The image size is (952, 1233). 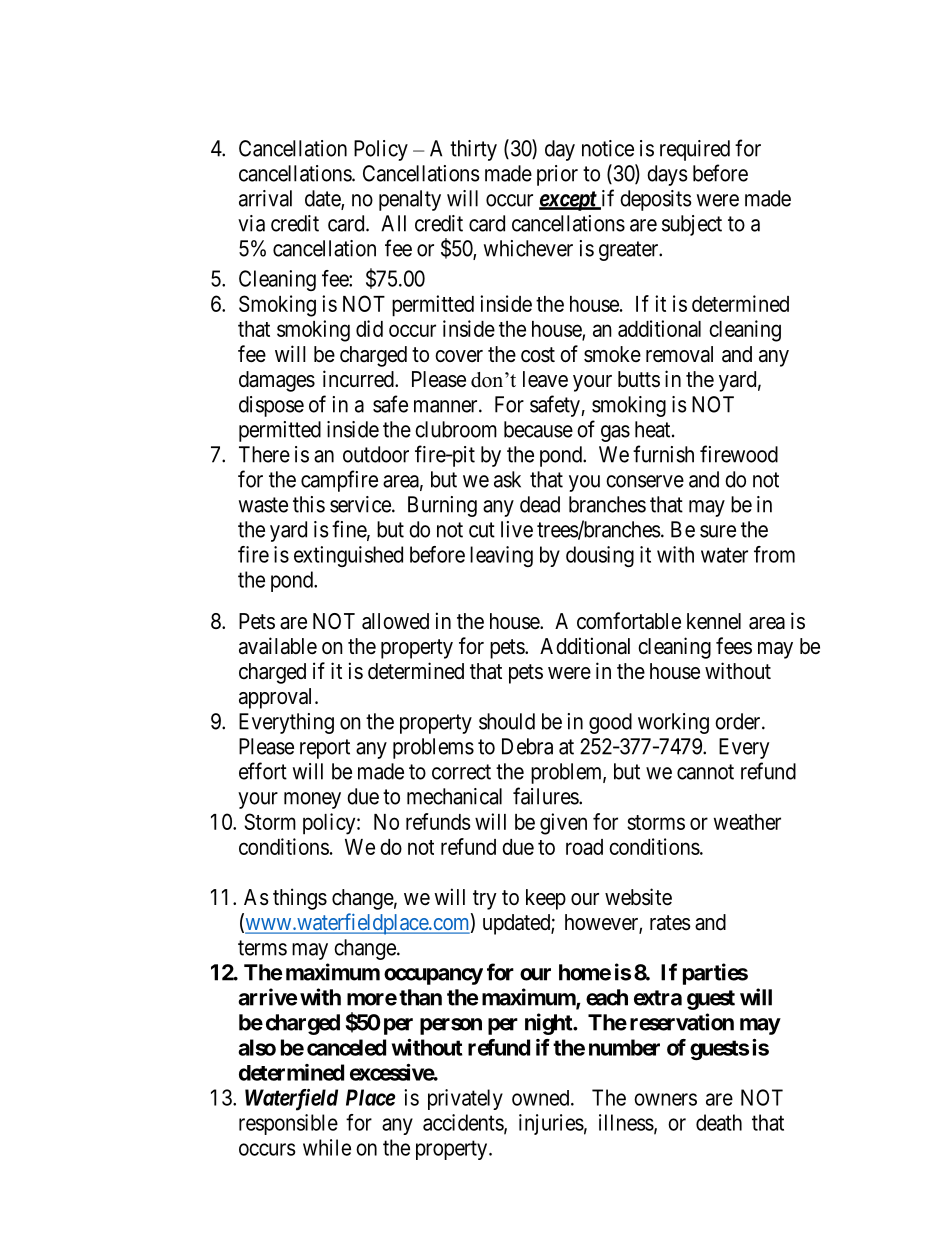 I want to click on owned, so click(x=542, y=1098).
